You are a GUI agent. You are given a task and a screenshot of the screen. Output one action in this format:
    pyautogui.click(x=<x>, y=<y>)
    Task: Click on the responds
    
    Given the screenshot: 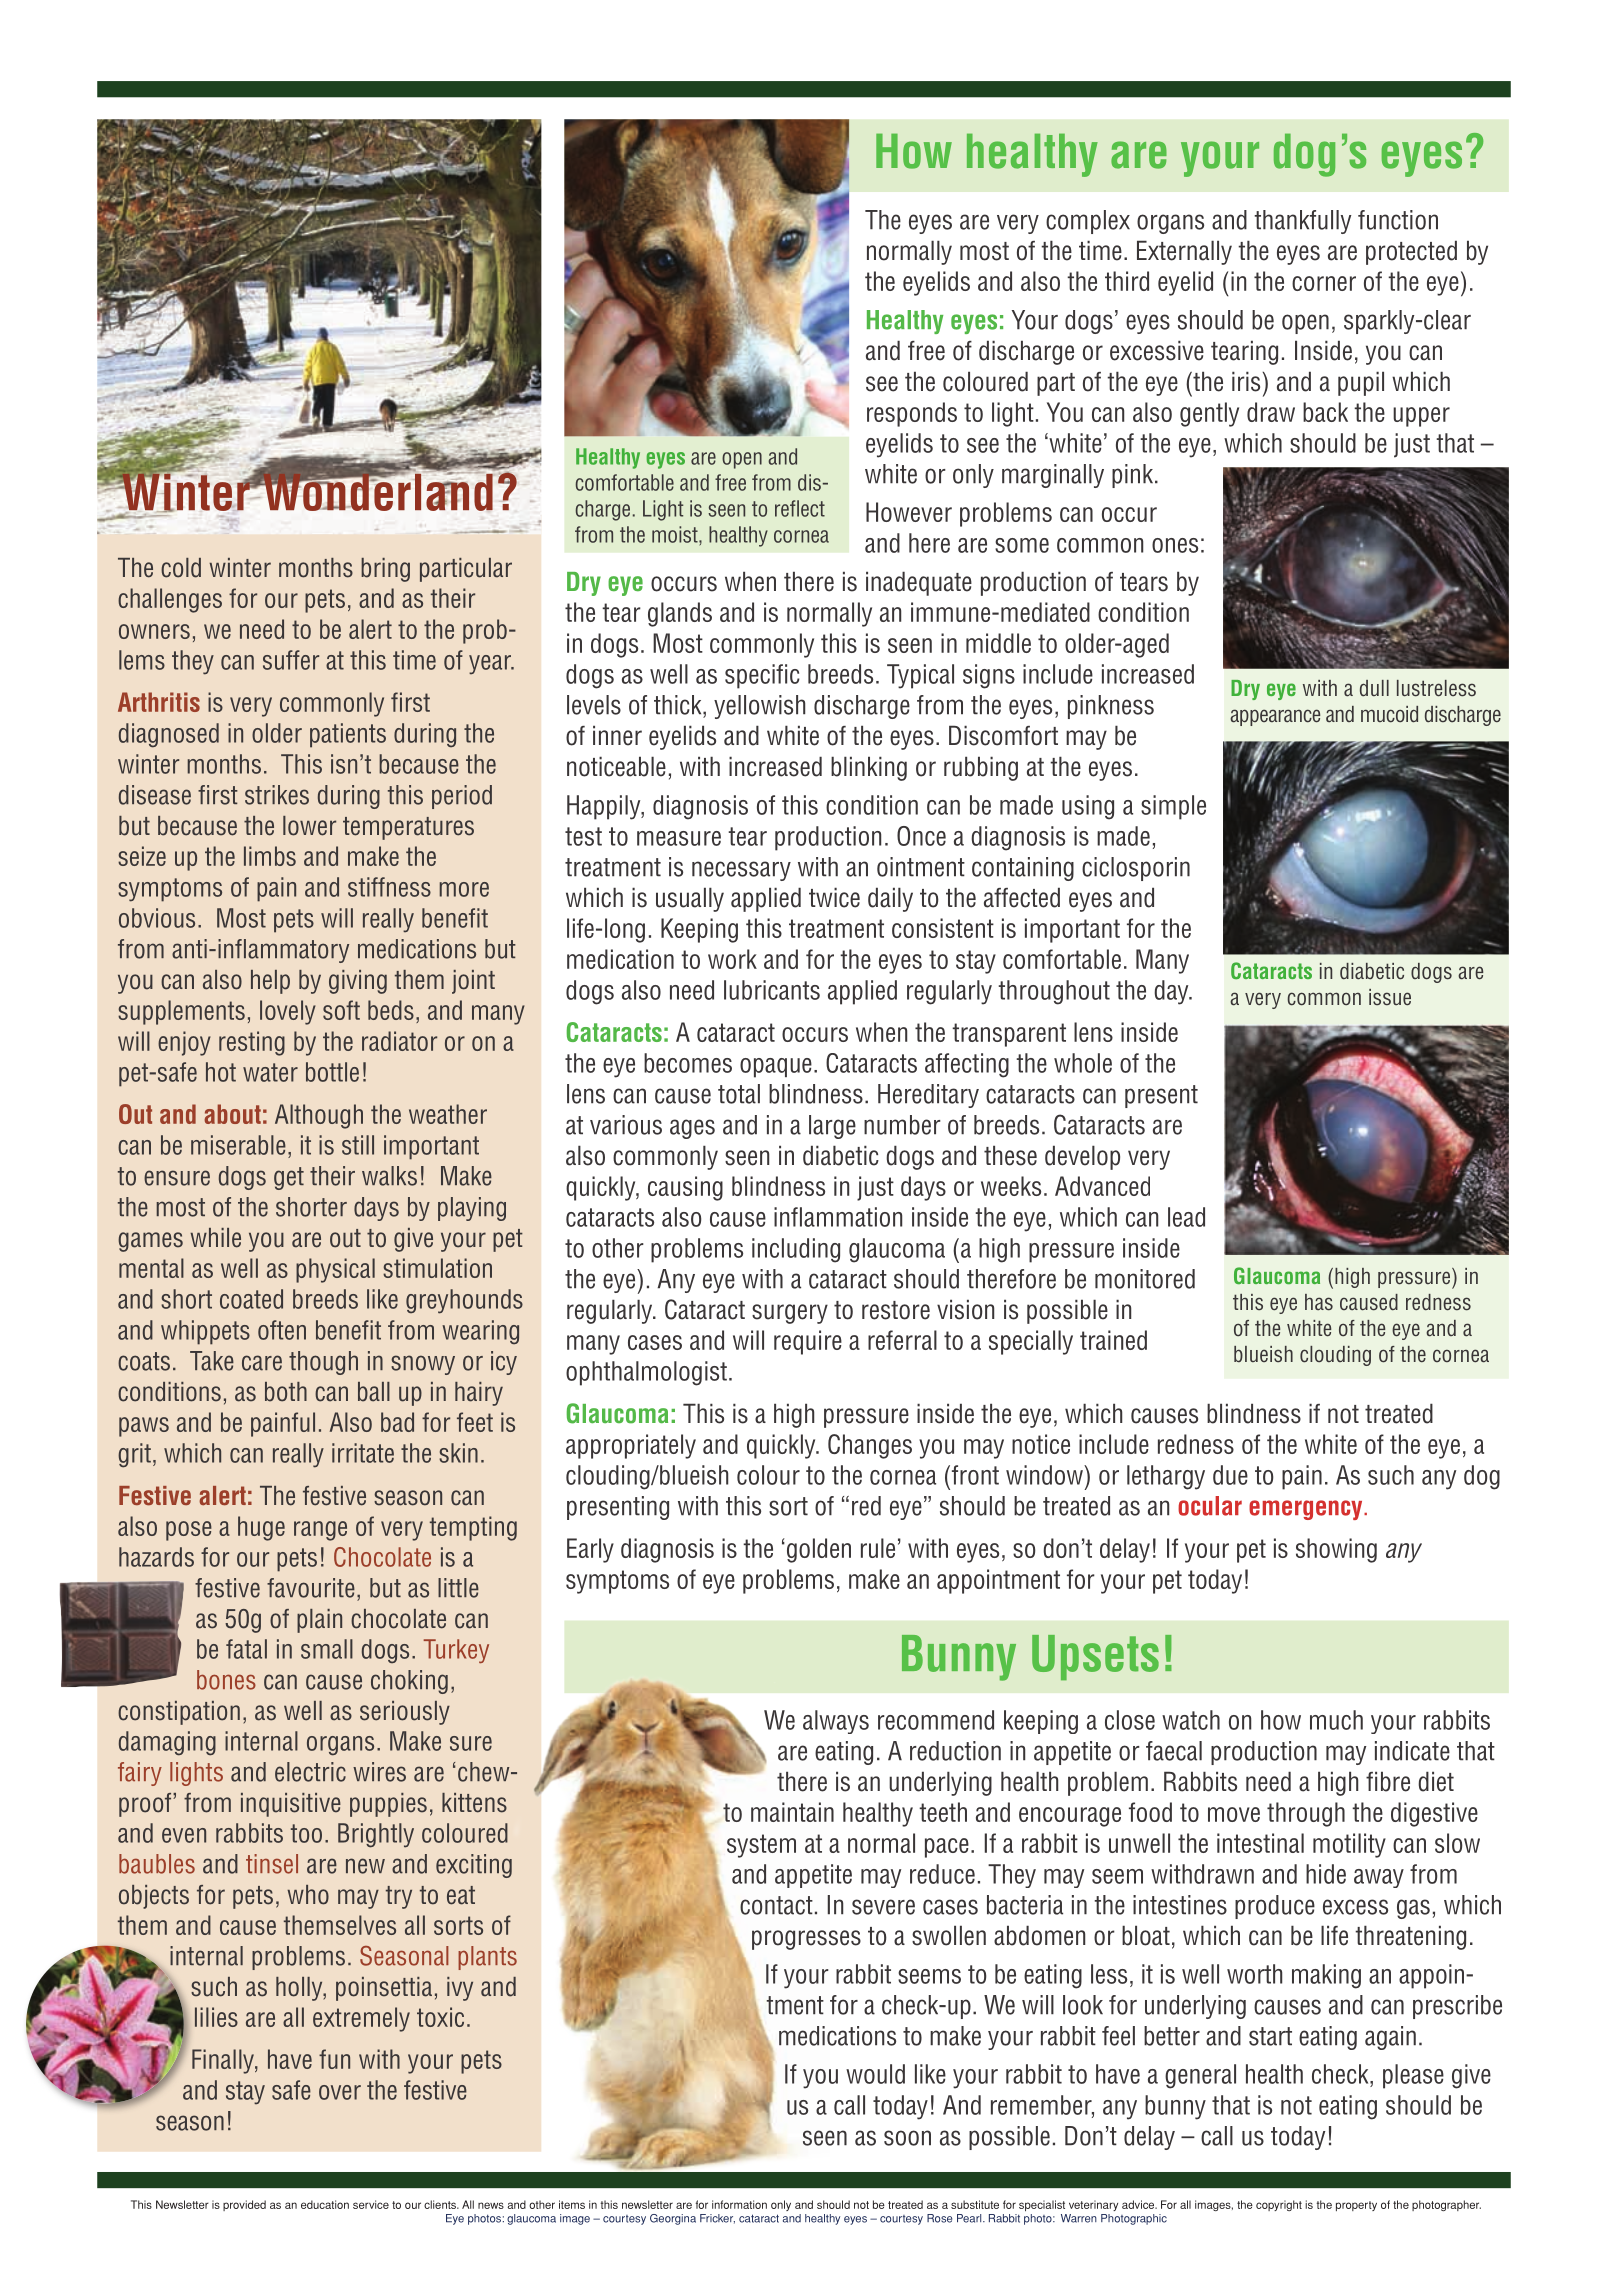 What is the action you would take?
    pyautogui.click(x=912, y=414)
